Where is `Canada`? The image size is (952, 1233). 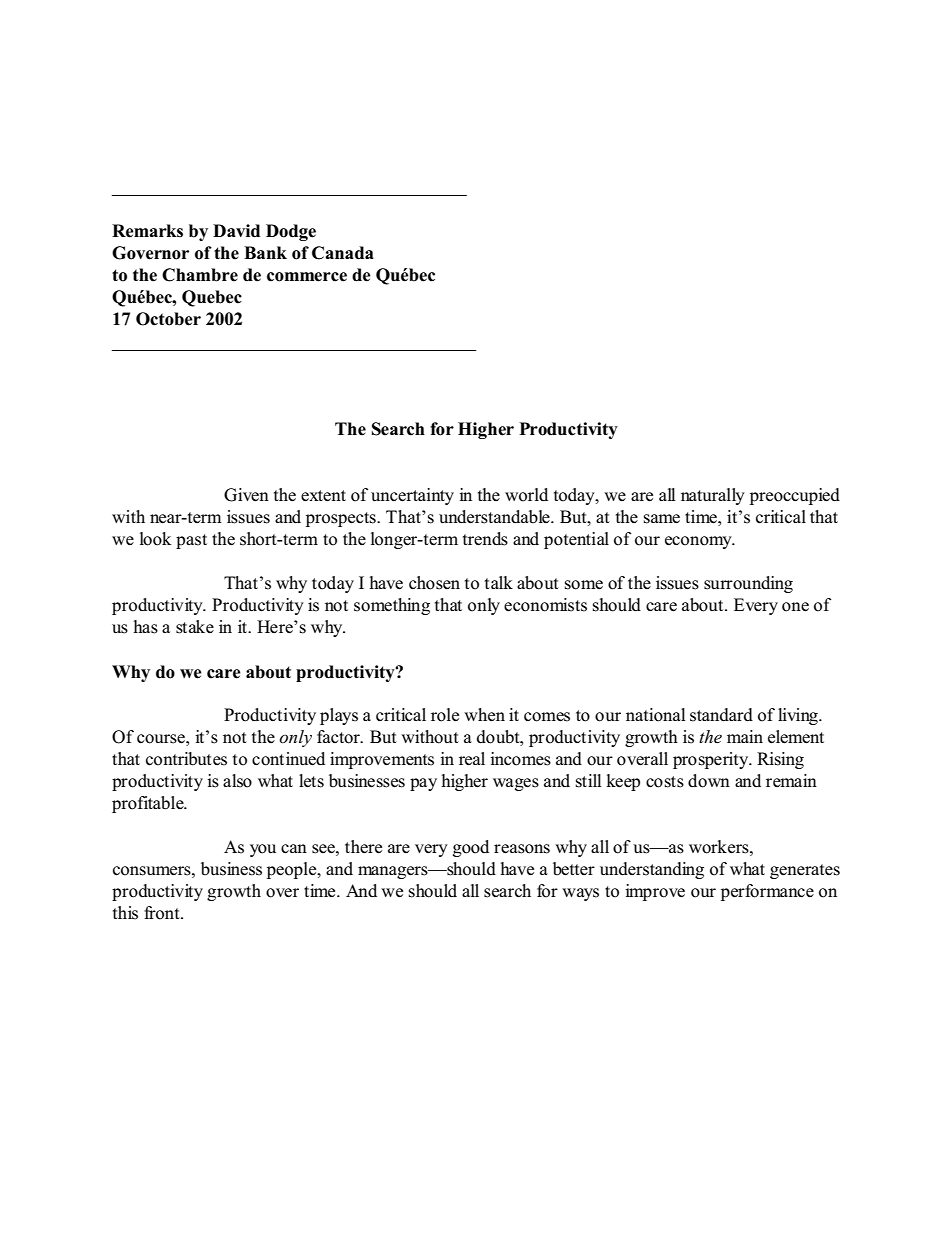 Canada is located at coordinates (343, 253).
